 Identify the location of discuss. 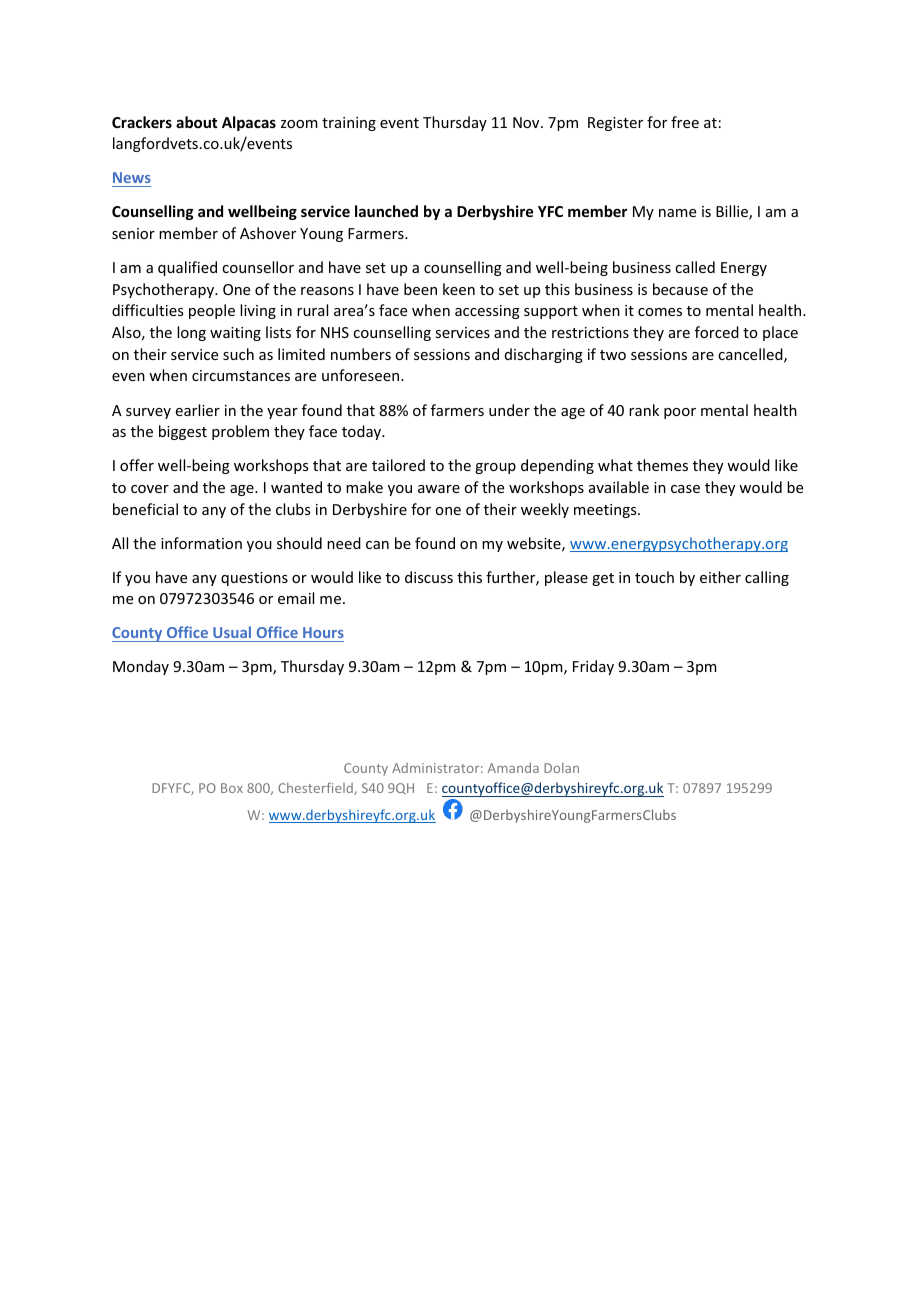
(429, 577).
